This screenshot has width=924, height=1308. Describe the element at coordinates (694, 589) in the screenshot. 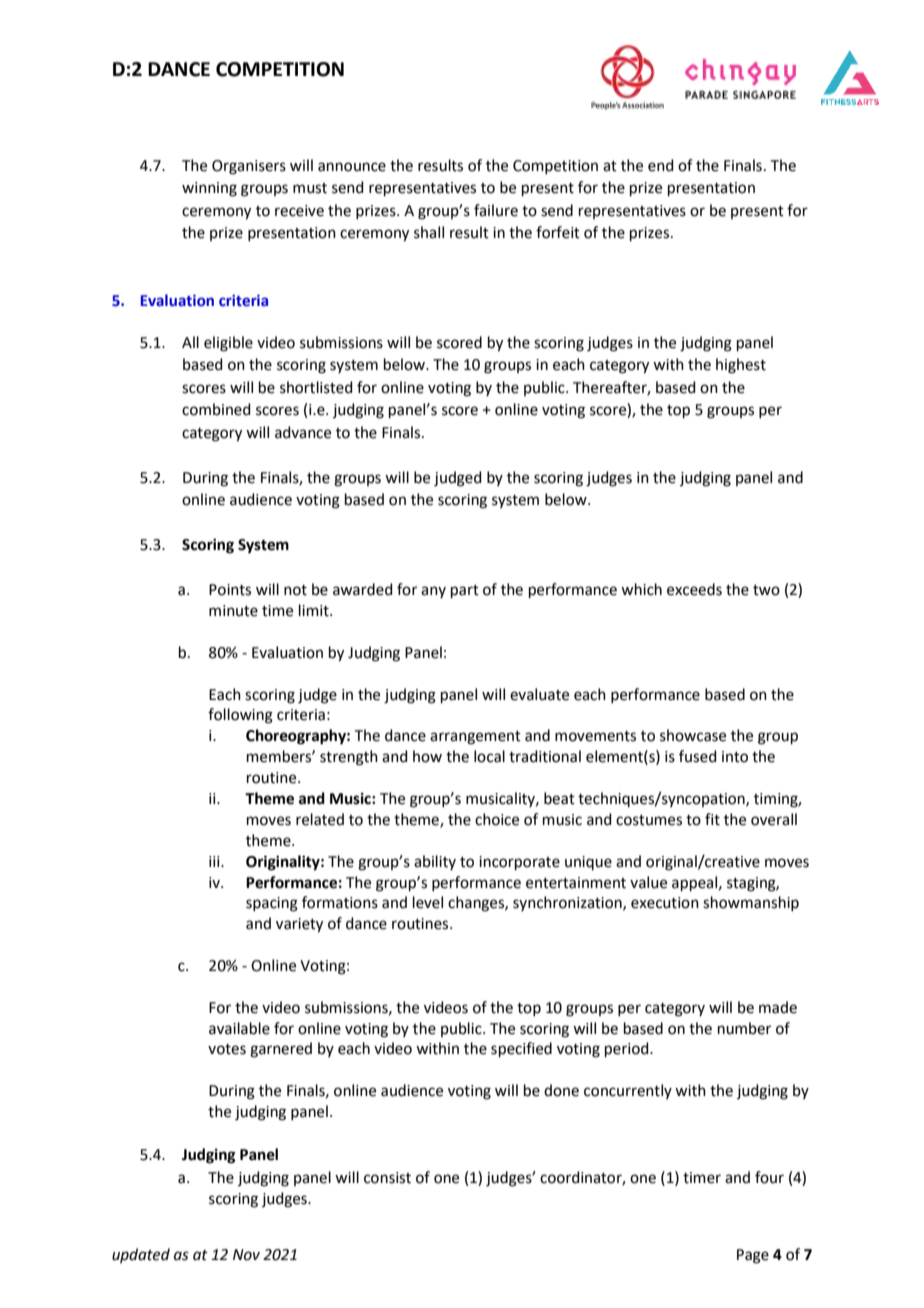

I see `exceeds` at that location.
